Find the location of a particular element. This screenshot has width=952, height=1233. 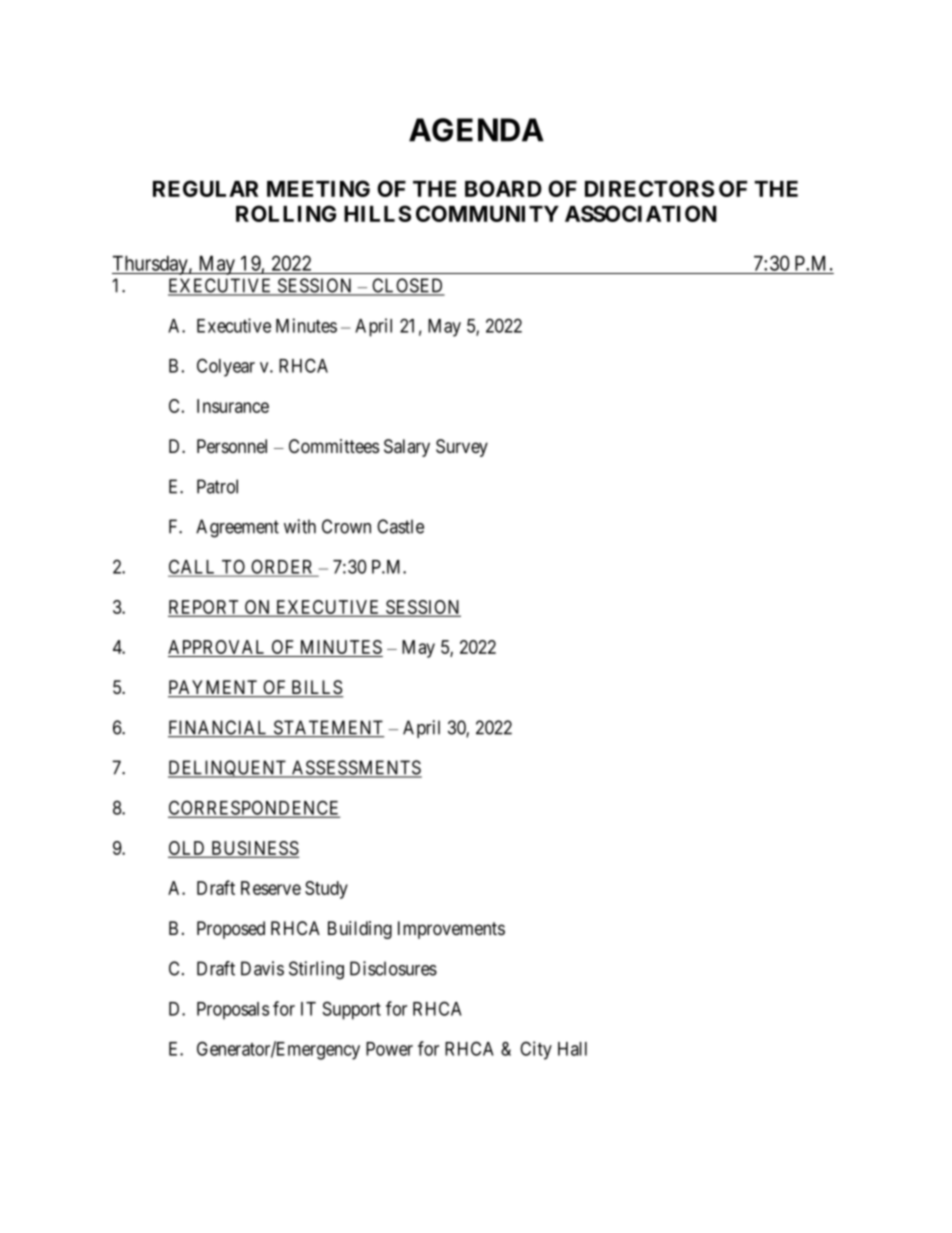

FINANCIAL is located at coordinates (219, 728).
